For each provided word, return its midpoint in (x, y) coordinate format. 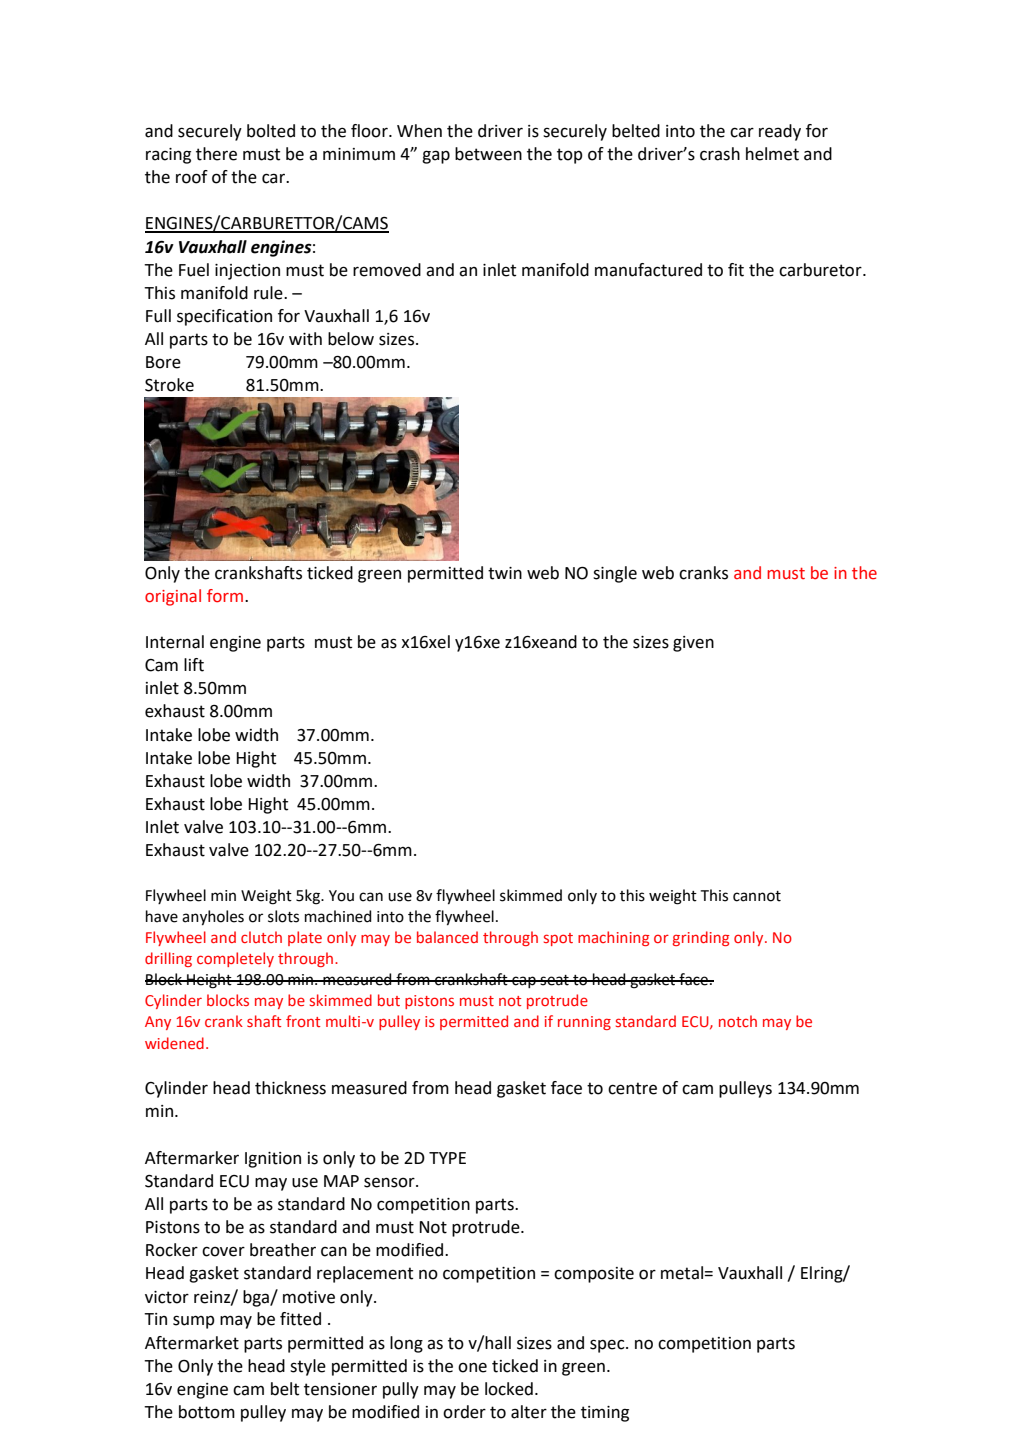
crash (720, 154)
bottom (207, 1412)
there (216, 154)
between (488, 154)
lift (194, 665)
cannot (757, 896)
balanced (447, 937)
